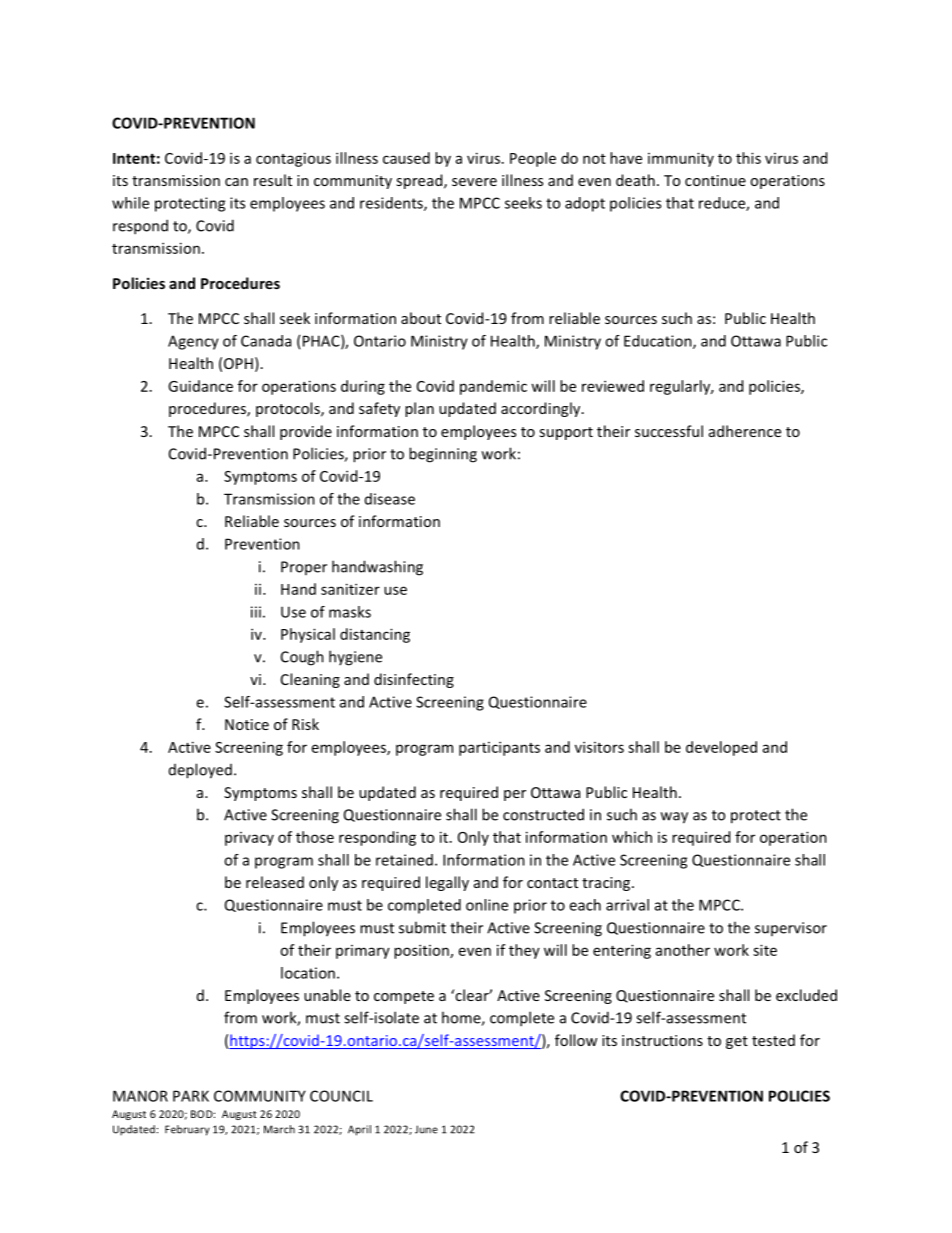 This image has width=952, height=1233. What do you see at coordinates (493, 387) in the image?
I see `pandemic` at bounding box center [493, 387].
